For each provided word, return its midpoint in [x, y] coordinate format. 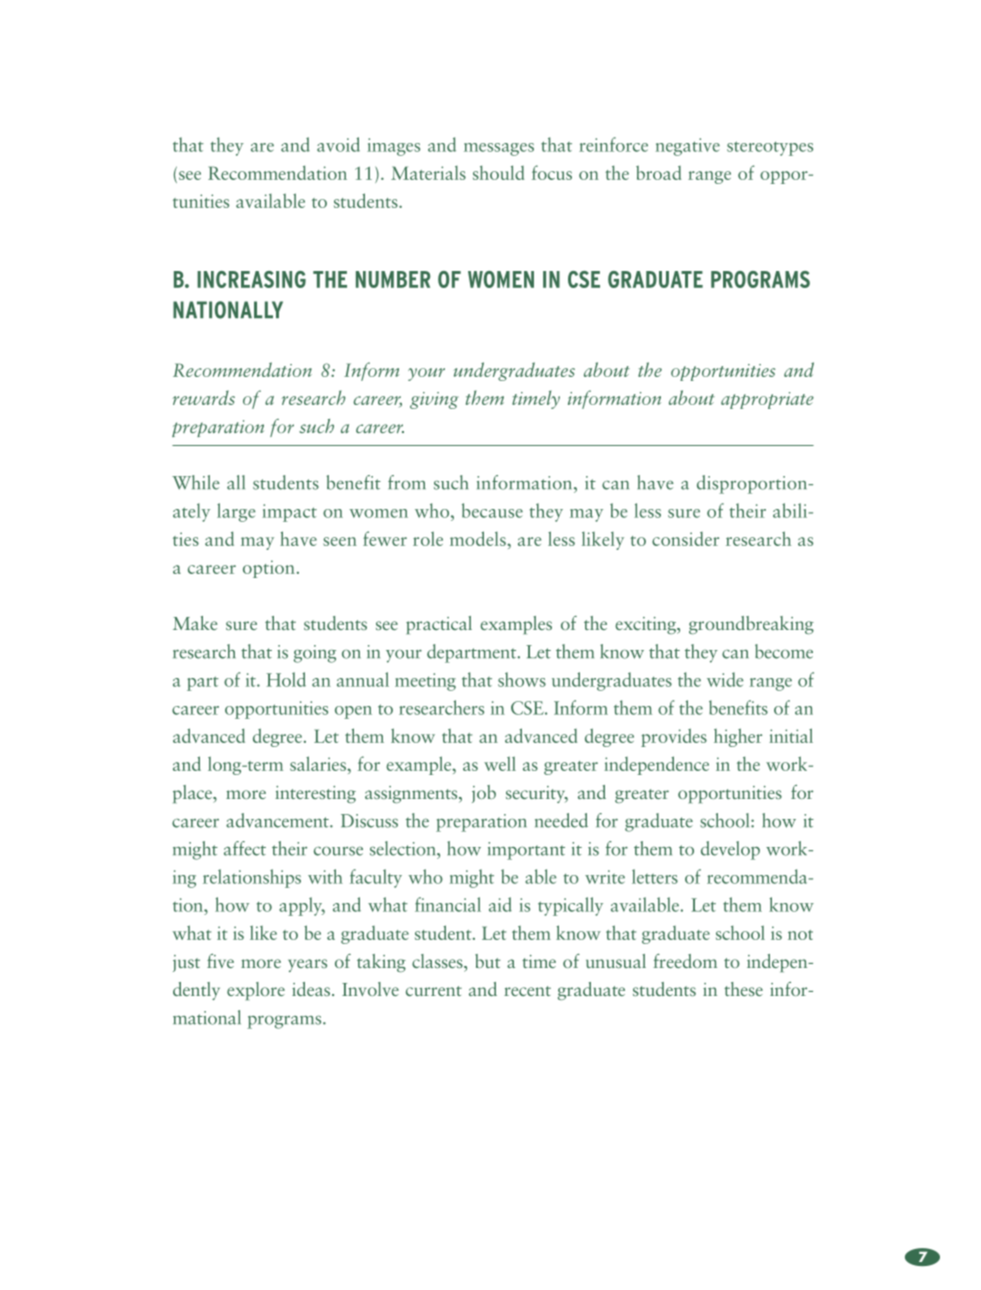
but [488, 961]
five [220, 961]
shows [522, 679]
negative [688, 147]
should [498, 172]
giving [434, 400]
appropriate [767, 400]
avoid [338, 144]
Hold [286, 679]
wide [725, 679]
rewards [204, 397]
